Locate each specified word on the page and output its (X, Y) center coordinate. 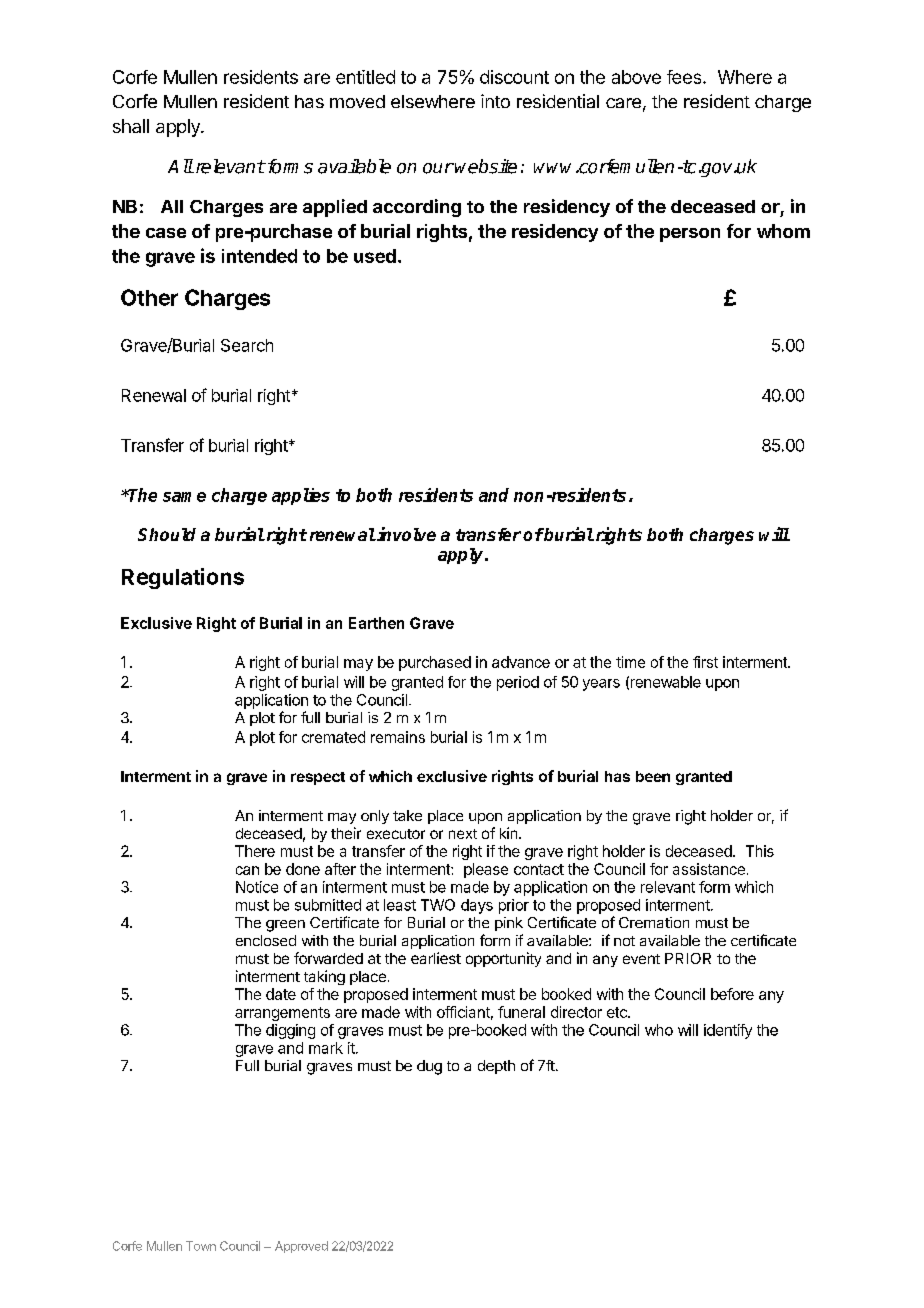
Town (201, 1246)
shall (131, 126)
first (705, 662)
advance (521, 662)
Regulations (183, 578)
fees (685, 77)
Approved (301, 1247)
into (495, 101)
